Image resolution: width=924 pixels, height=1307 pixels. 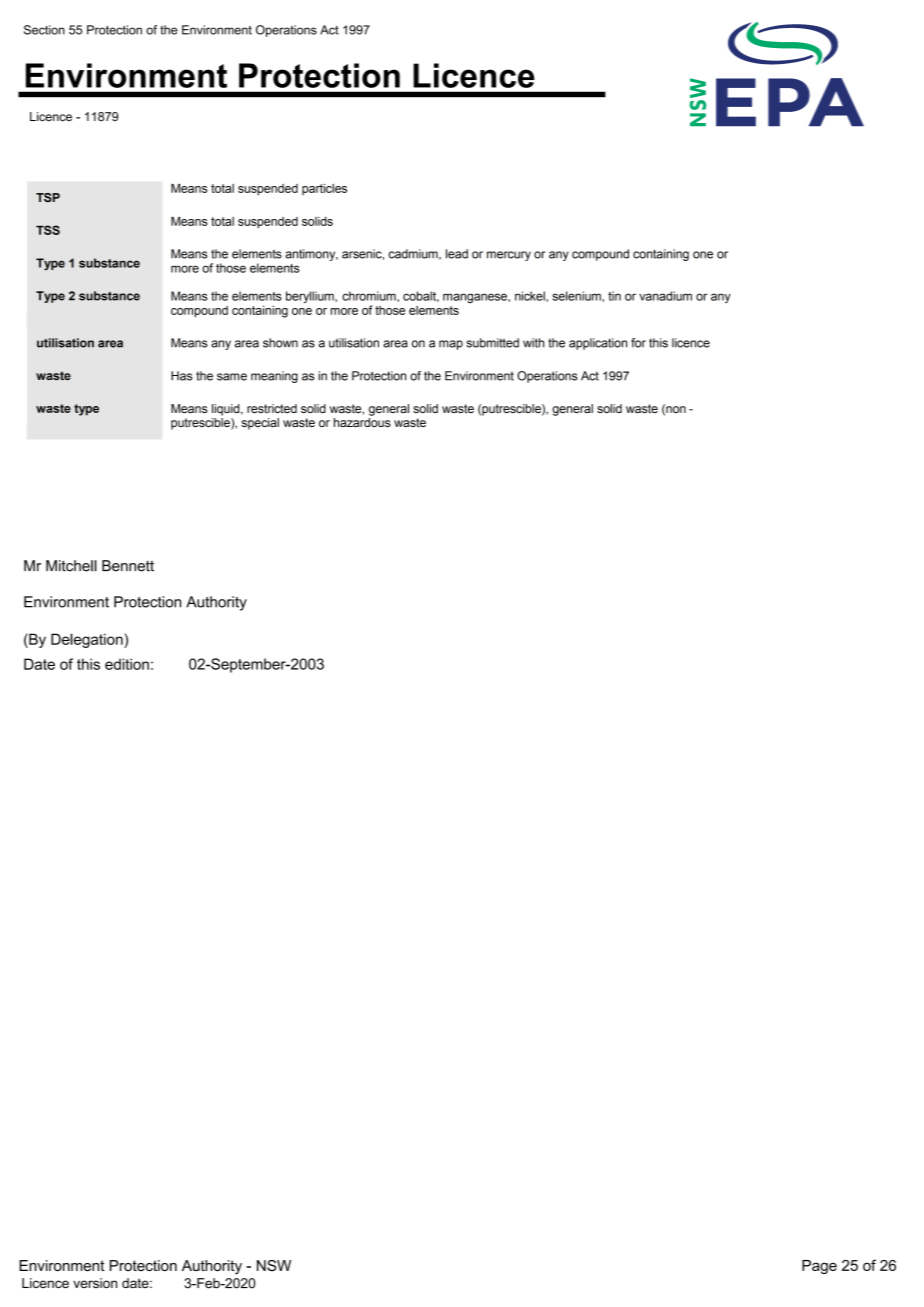 What do you see at coordinates (324, 189) in the image?
I see `particles` at bounding box center [324, 189].
